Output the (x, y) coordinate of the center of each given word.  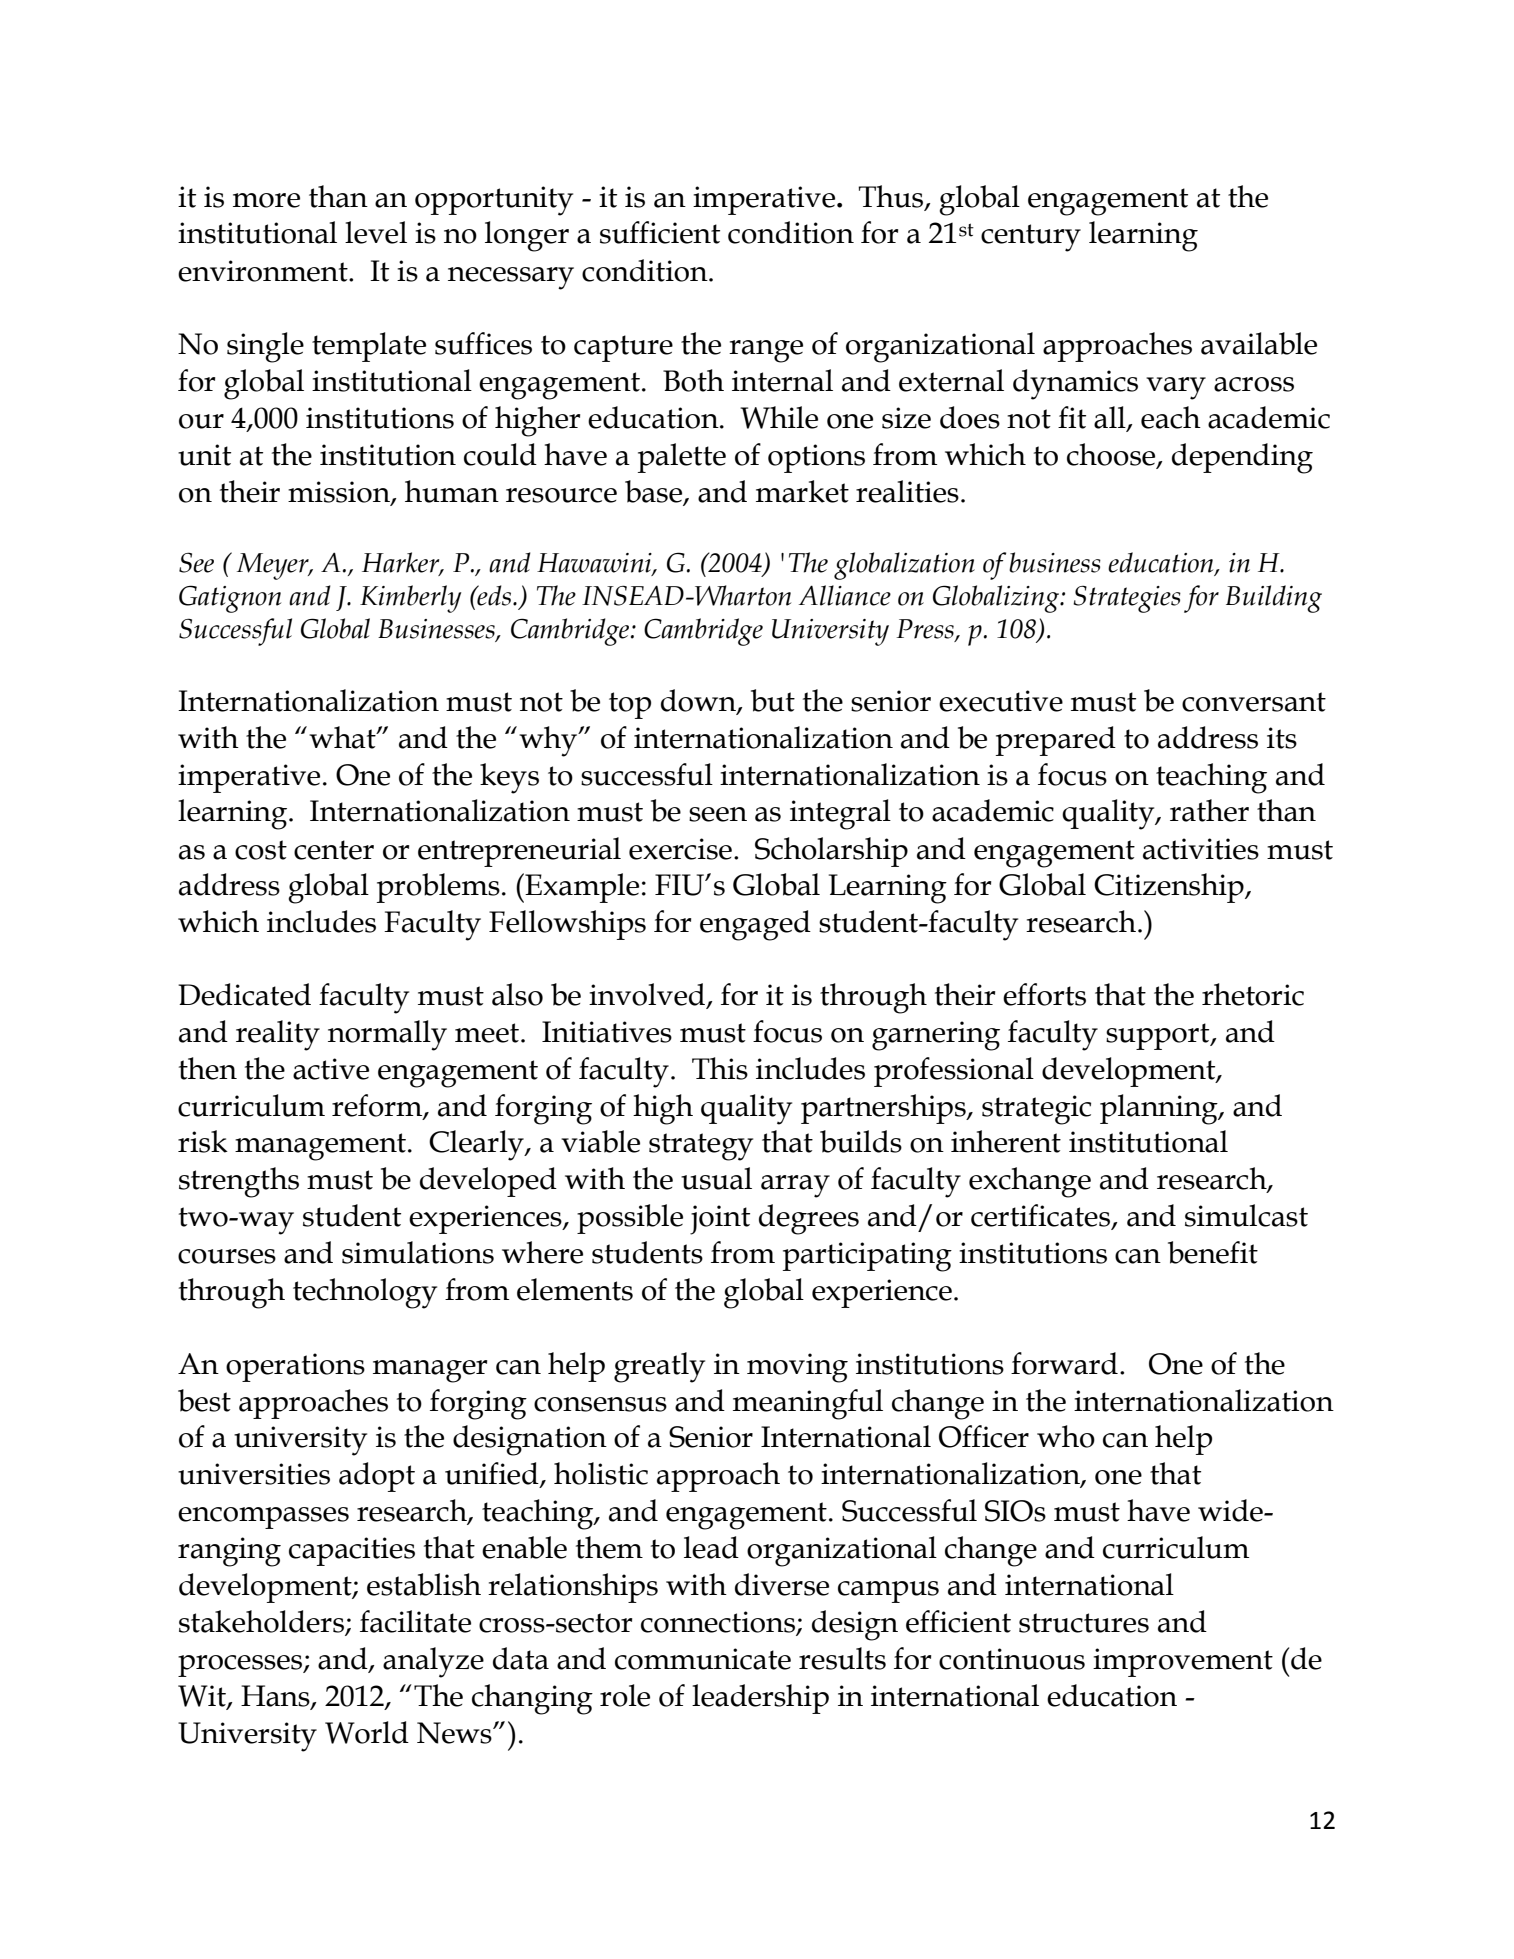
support (1159, 1036)
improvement (1183, 1662)
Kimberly (410, 599)
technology (365, 1293)
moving (797, 1368)
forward (1064, 1363)
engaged (755, 925)
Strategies (1127, 599)
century (1031, 238)
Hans (276, 1697)
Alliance (845, 595)
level (376, 232)
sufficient (660, 232)
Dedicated (244, 994)
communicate (703, 1659)
